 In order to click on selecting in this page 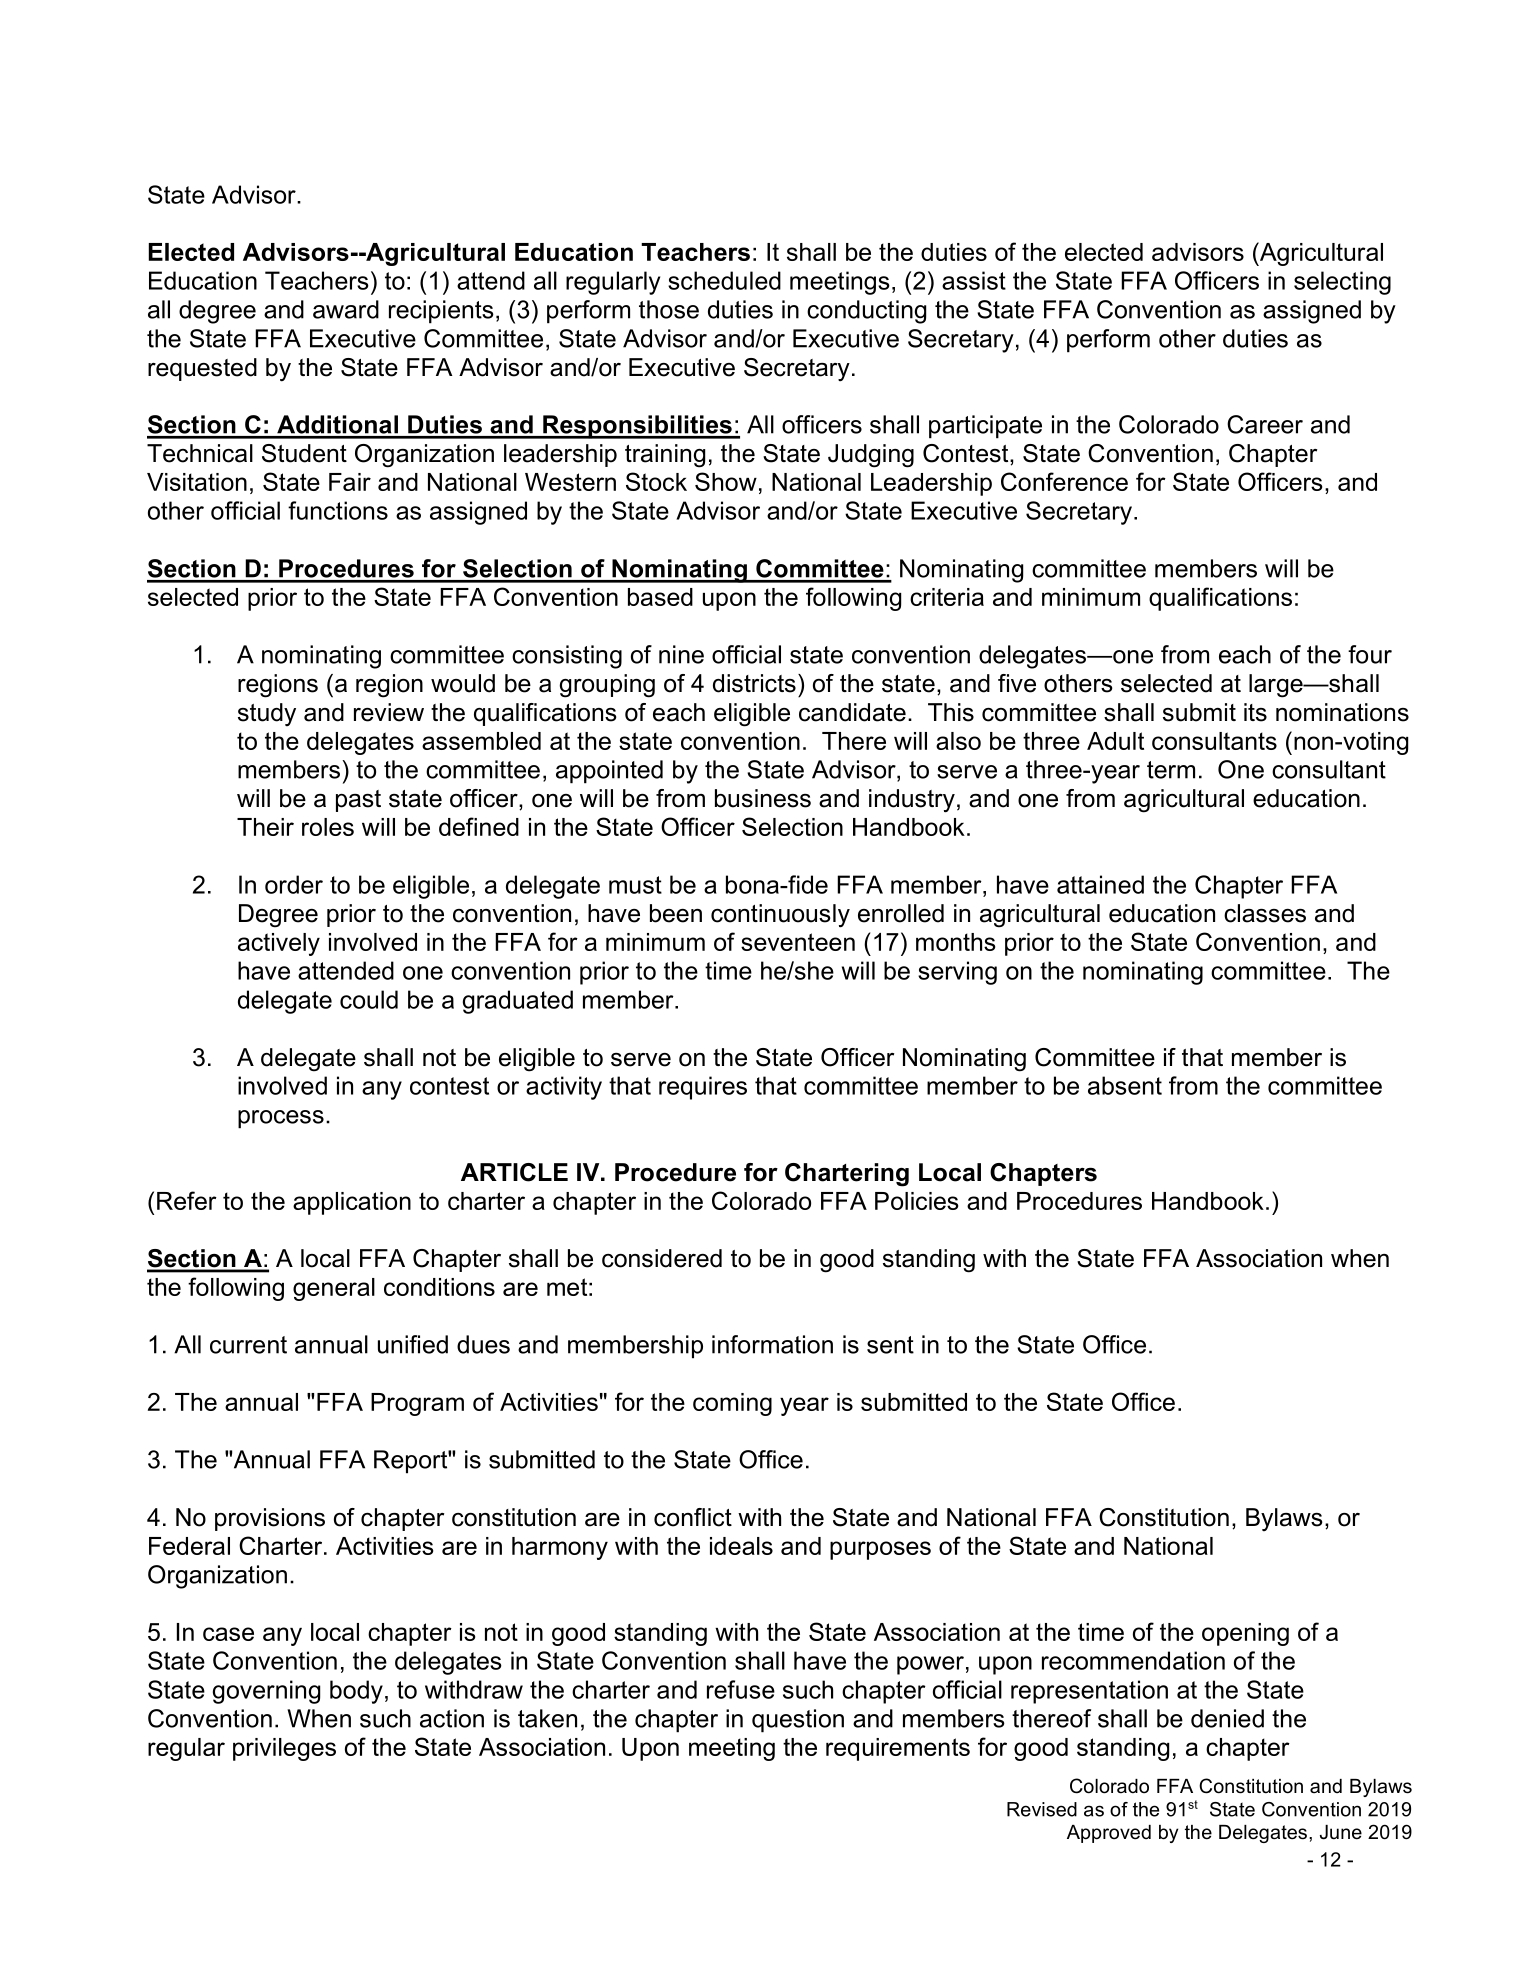, I will do `click(1342, 283)`.
